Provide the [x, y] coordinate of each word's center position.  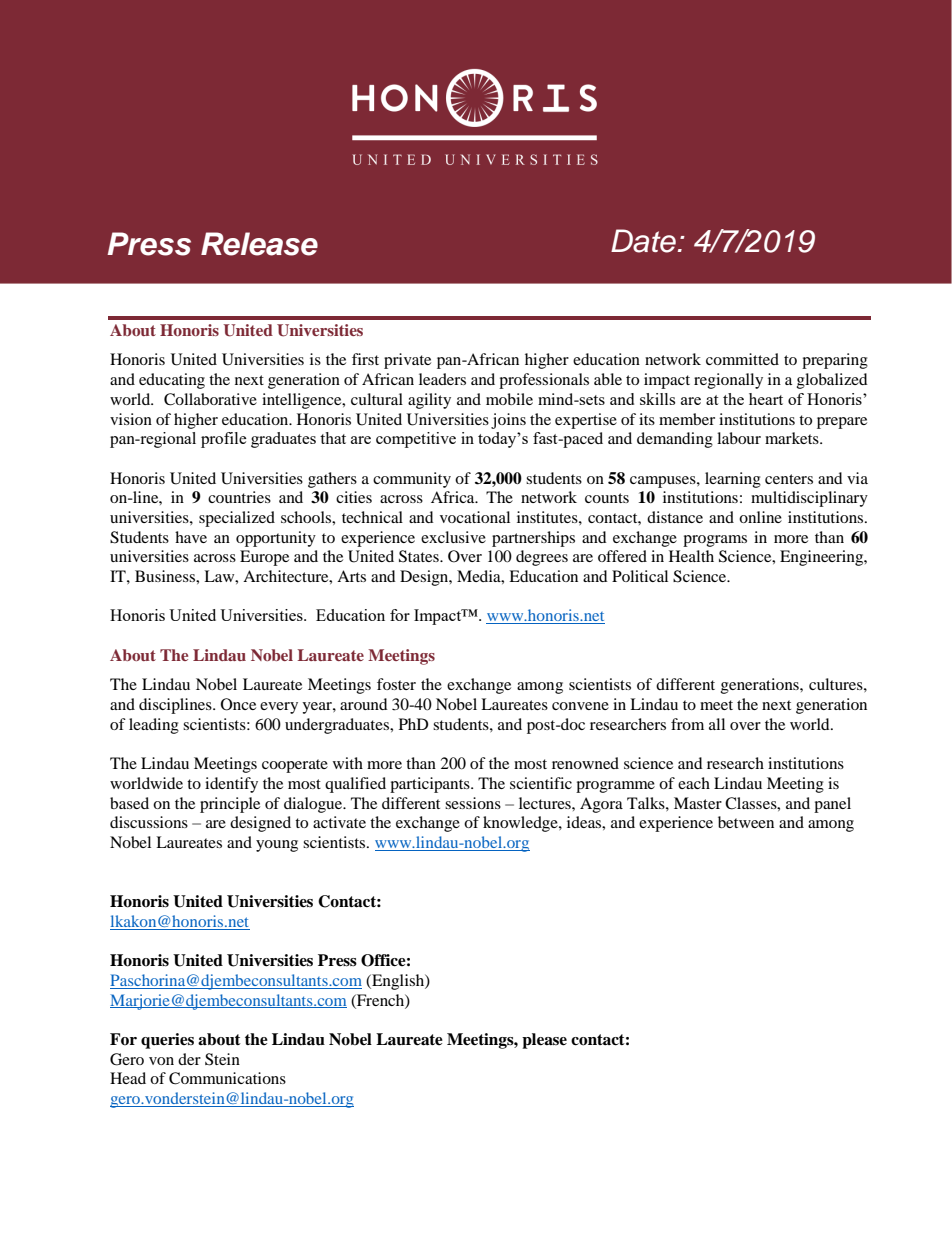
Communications [227, 1078]
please [544, 1041]
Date [643, 241]
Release [259, 244]
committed [742, 359]
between [746, 822]
